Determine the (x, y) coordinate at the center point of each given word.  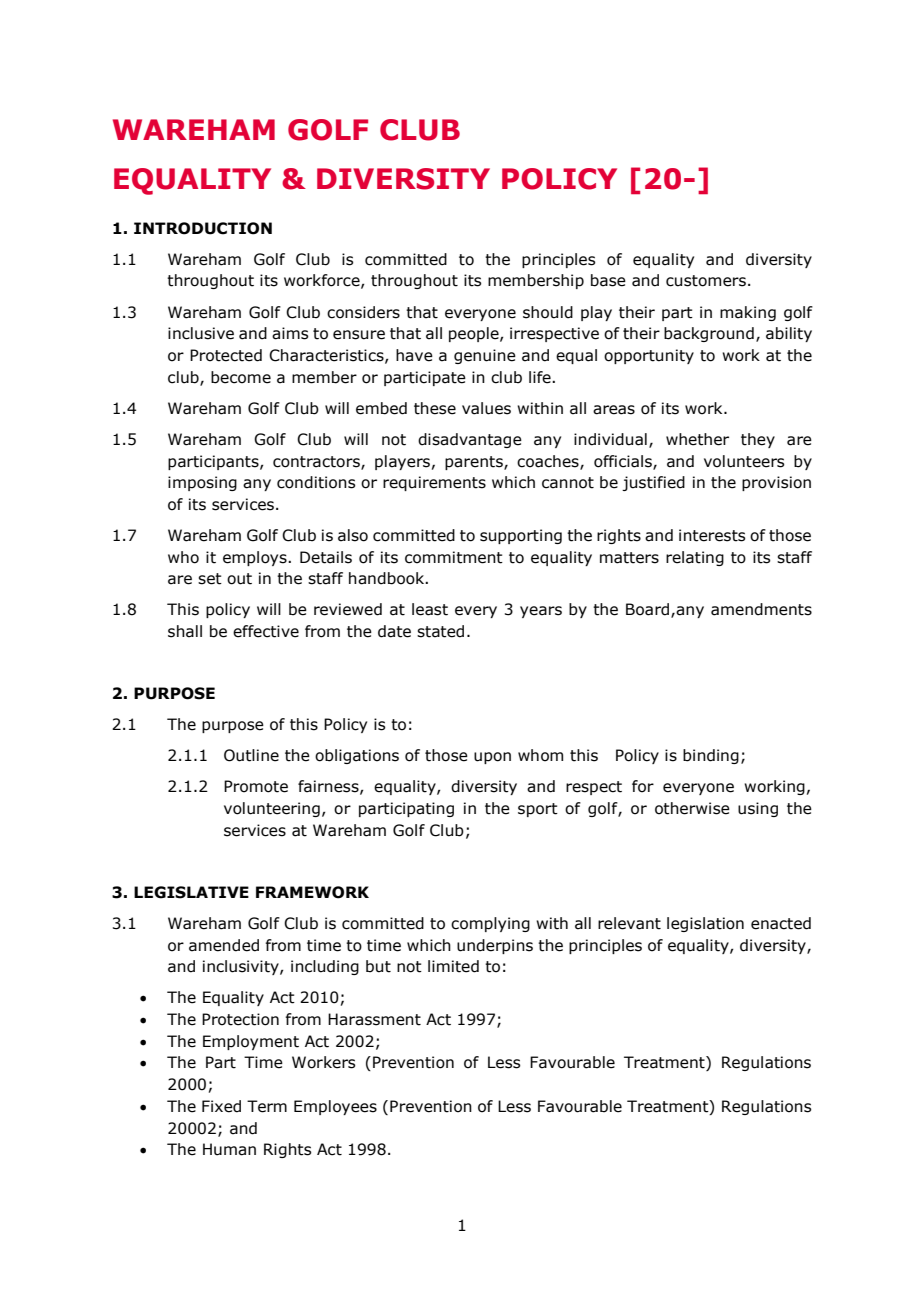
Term (267, 1106)
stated (440, 631)
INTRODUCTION (203, 228)
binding (711, 756)
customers (706, 281)
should (548, 312)
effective (266, 631)
